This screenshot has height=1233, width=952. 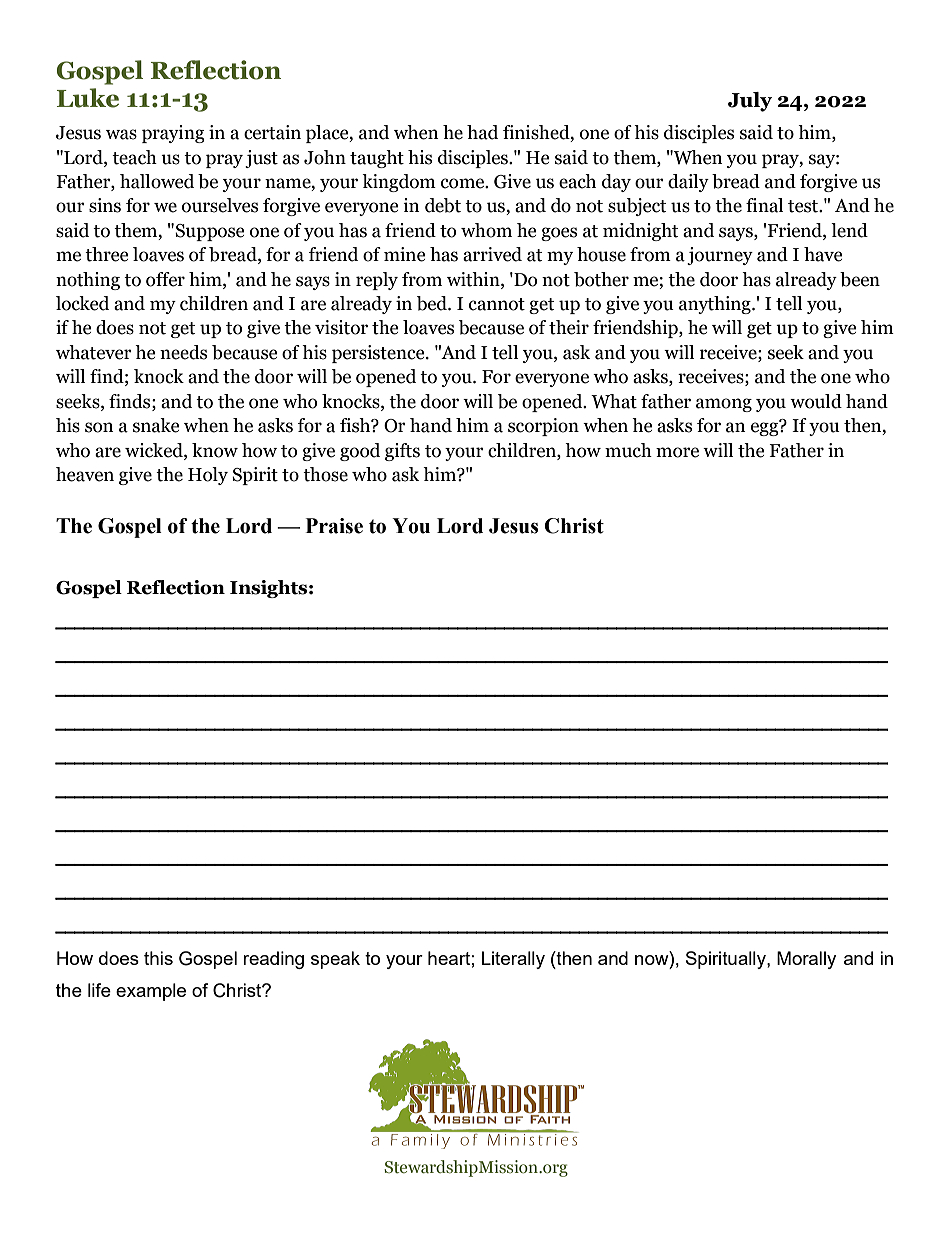 What do you see at coordinates (334, 526) in the screenshot?
I see `Praise` at bounding box center [334, 526].
